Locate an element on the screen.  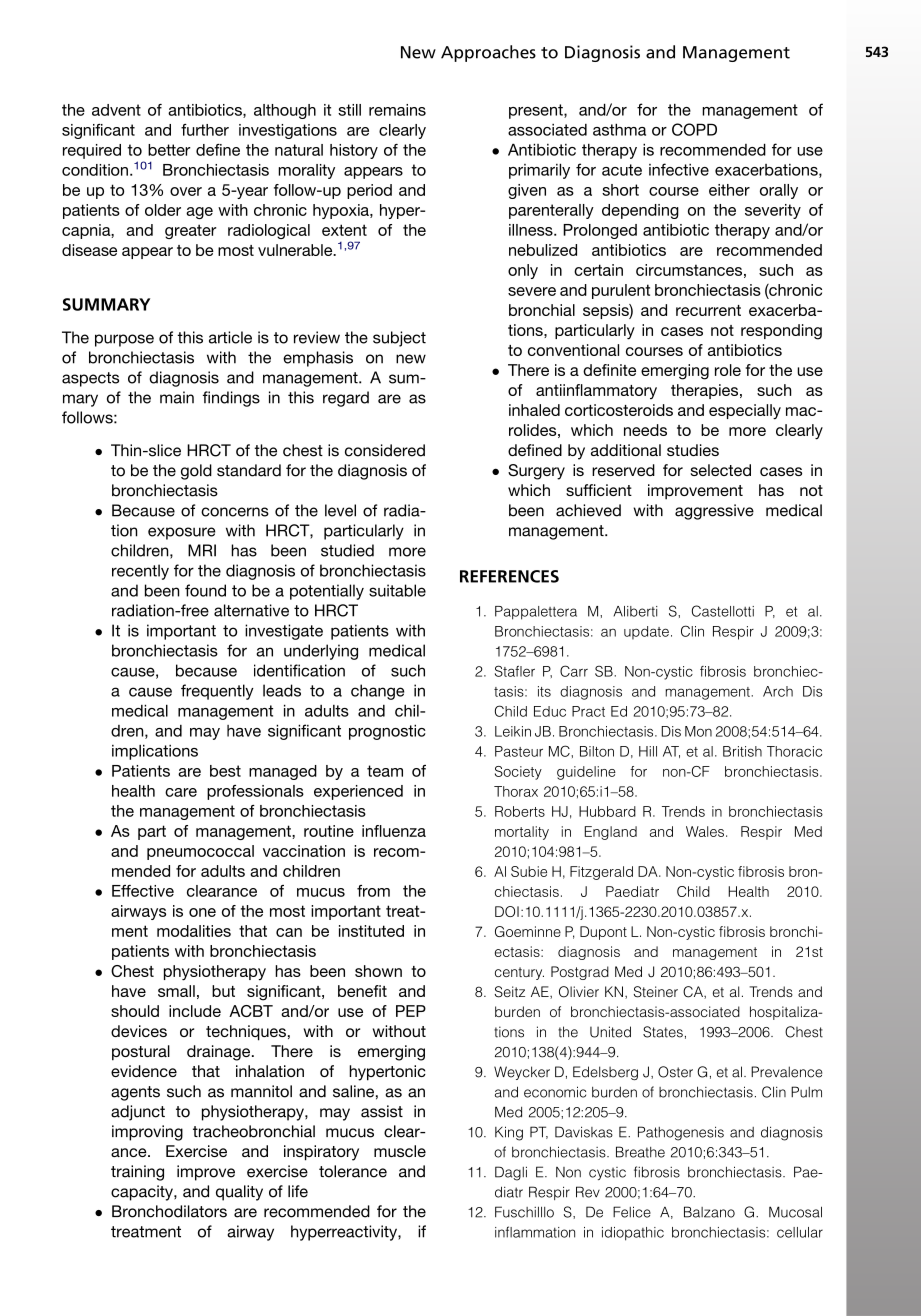
COPD is located at coordinates (694, 129).
